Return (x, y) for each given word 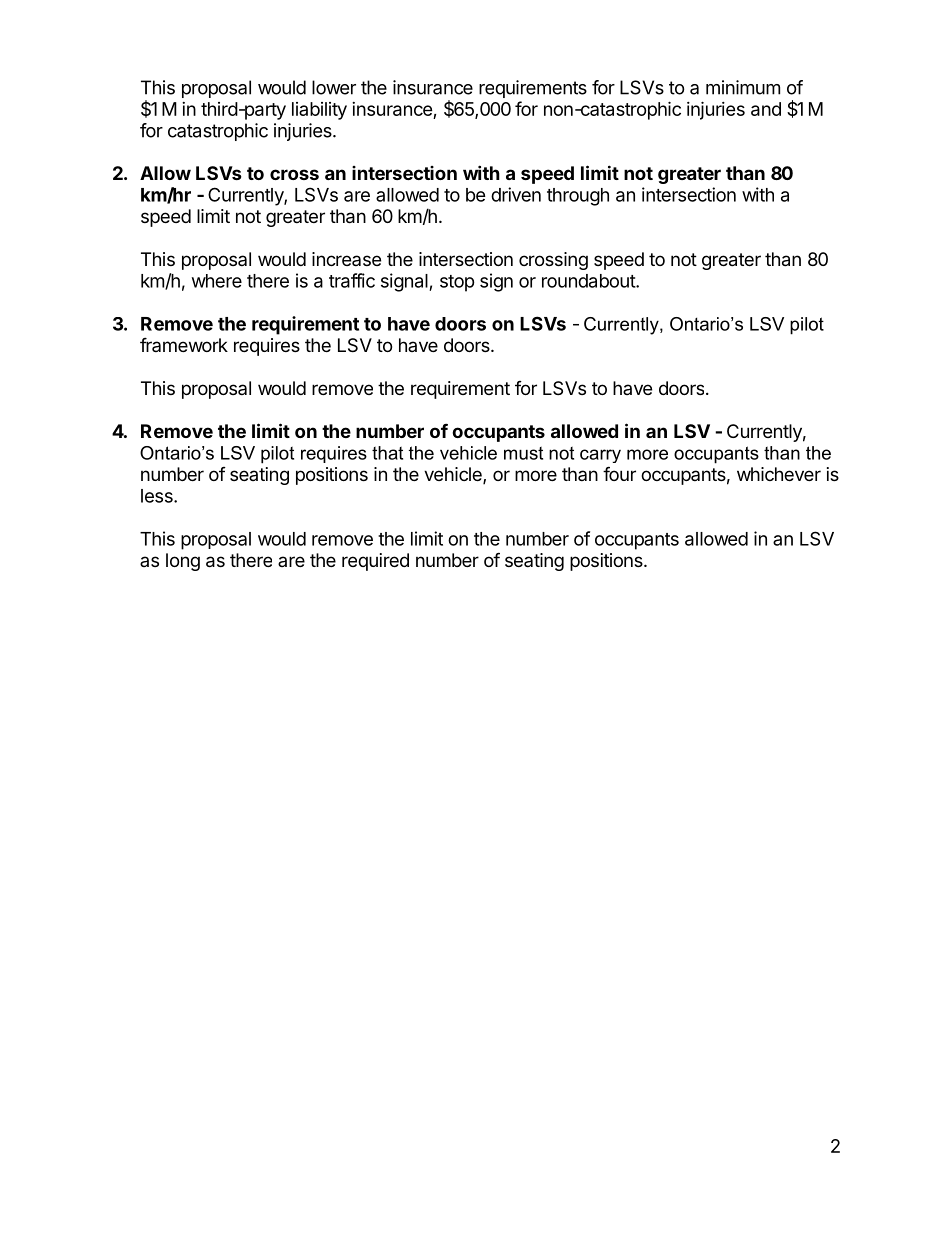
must (523, 453)
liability (319, 111)
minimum (743, 87)
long (183, 562)
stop (457, 283)
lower (334, 87)
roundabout (589, 281)
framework (184, 344)
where (217, 281)
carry (600, 456)
